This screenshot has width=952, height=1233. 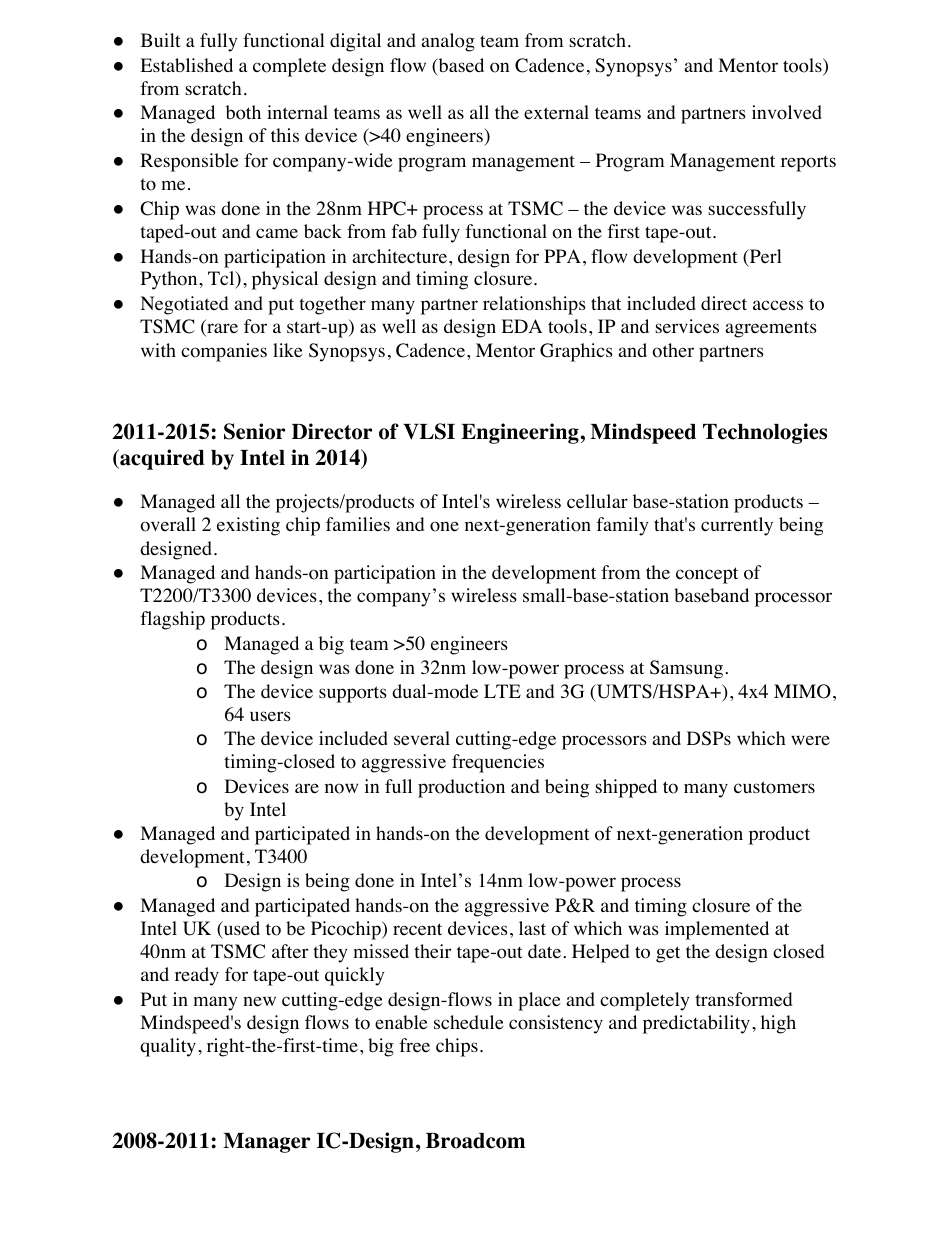 I want to click on Manager, so click(x=266, y=1143).
